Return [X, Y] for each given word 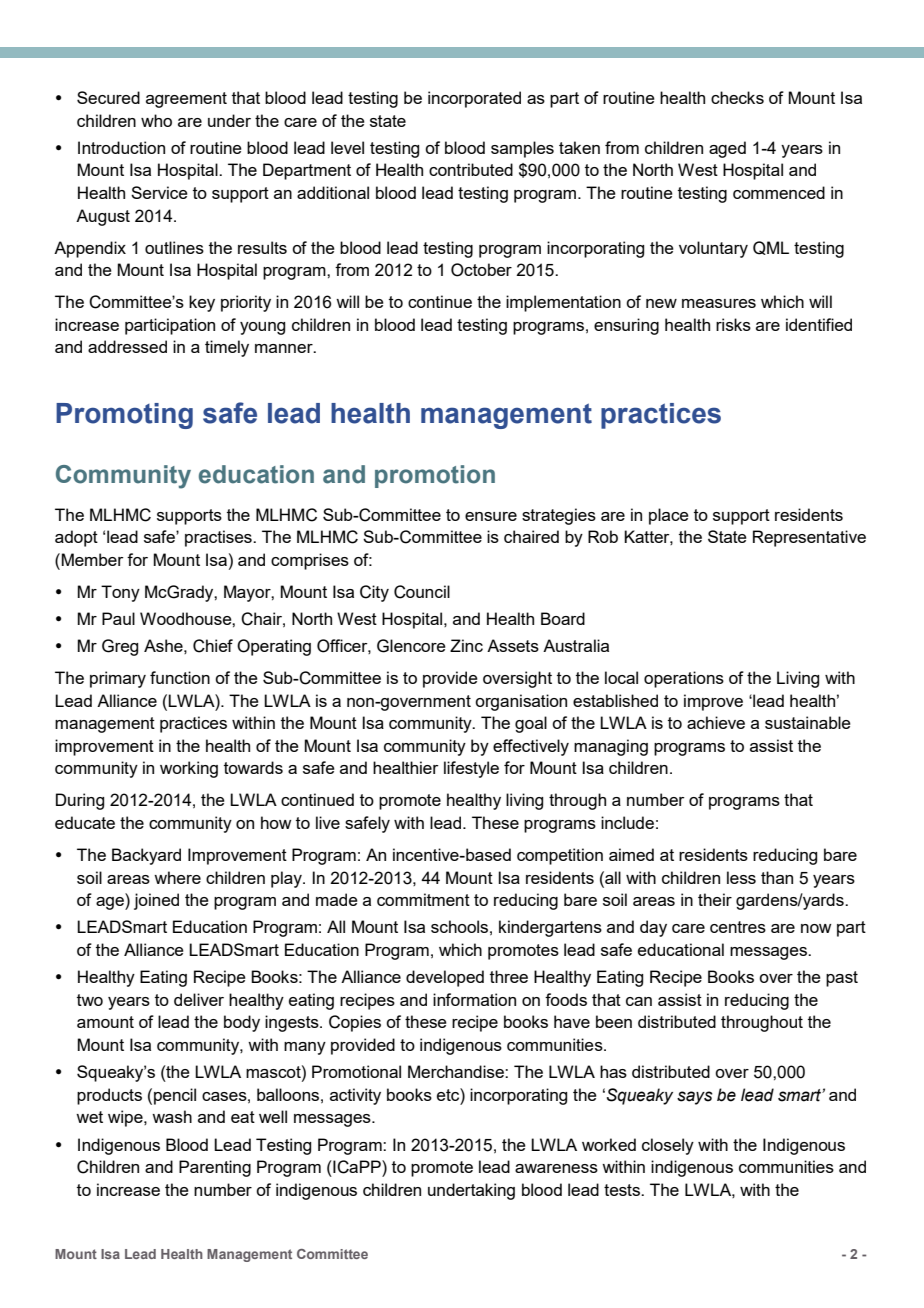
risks [733, 324]
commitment [423, 899]
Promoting [124, 416]
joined [156, 901]
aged [727, 149]
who [156, 120]
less [741, 877]
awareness [556, 1168]
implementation [563, 303]
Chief [213, 646]
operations [684, 679]
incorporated [474, 99]
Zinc [466, 645]
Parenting [215, 1168]
